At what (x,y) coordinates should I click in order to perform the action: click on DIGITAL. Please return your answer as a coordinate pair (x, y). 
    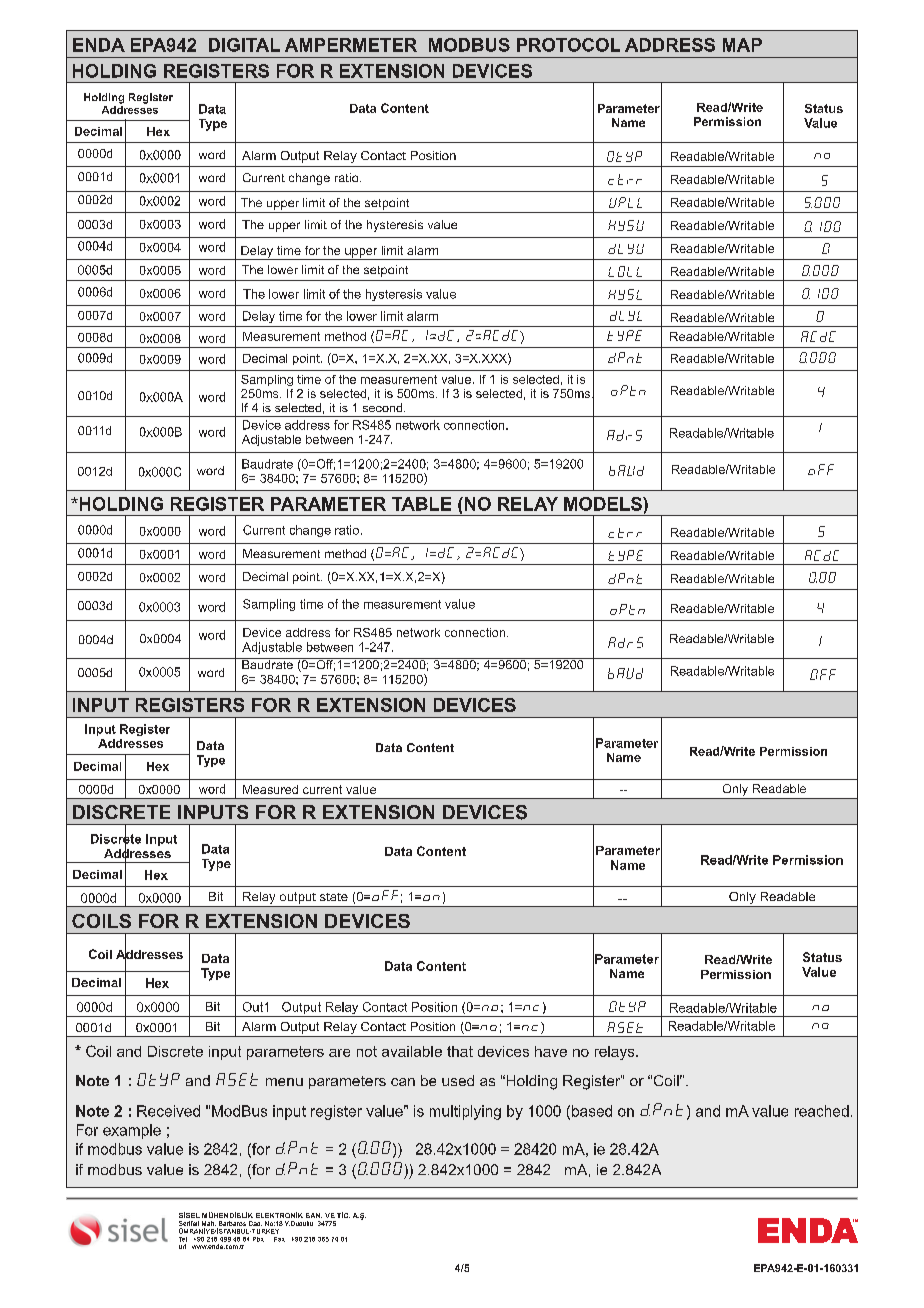
    Looking at the image, I should click on (244, 45).
